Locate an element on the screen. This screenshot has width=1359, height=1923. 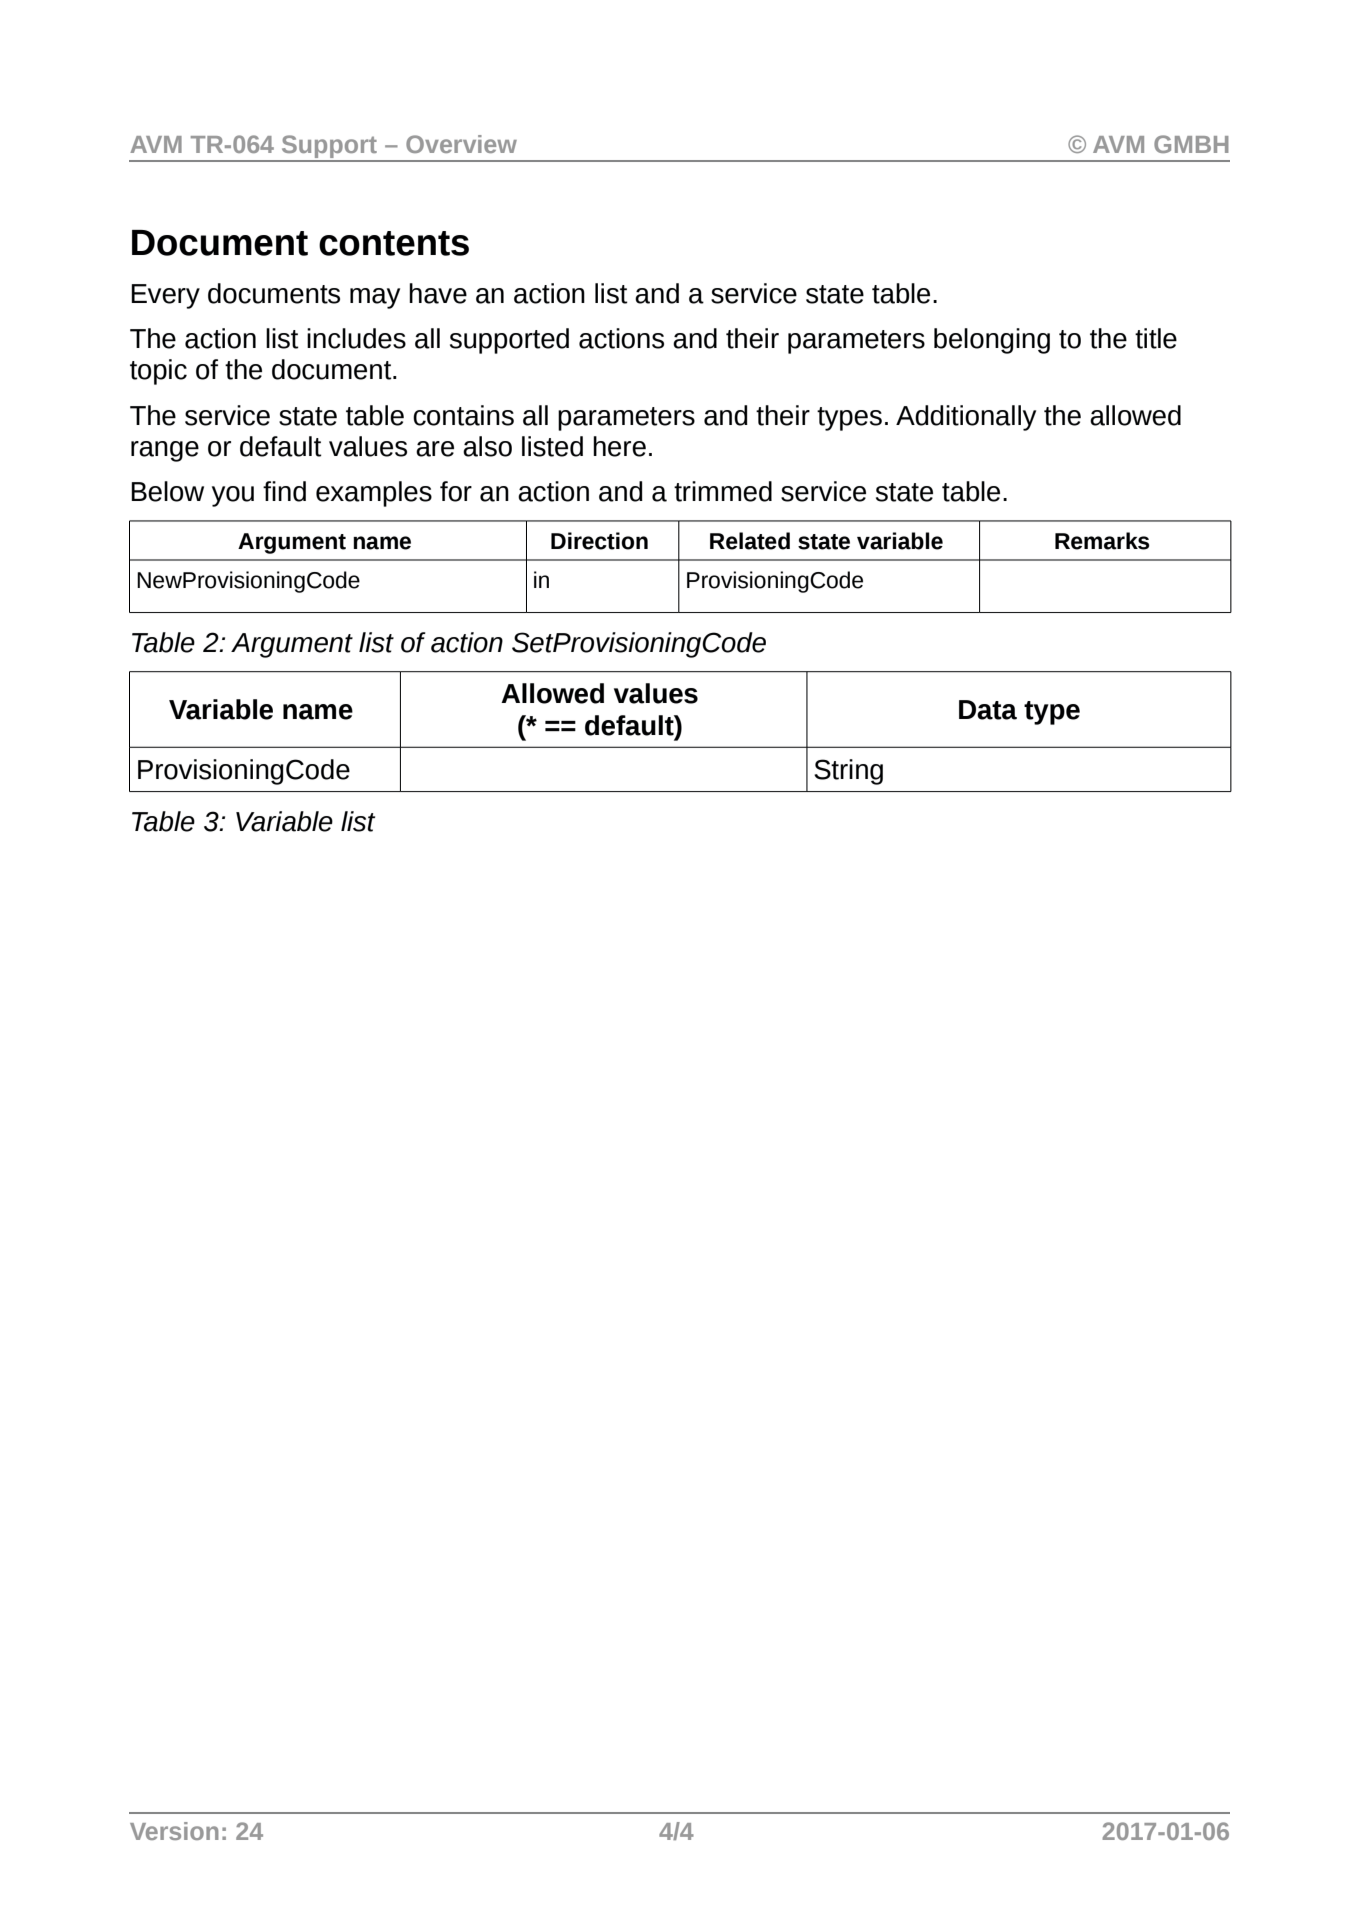
String is located at coordinates (848, 772).
